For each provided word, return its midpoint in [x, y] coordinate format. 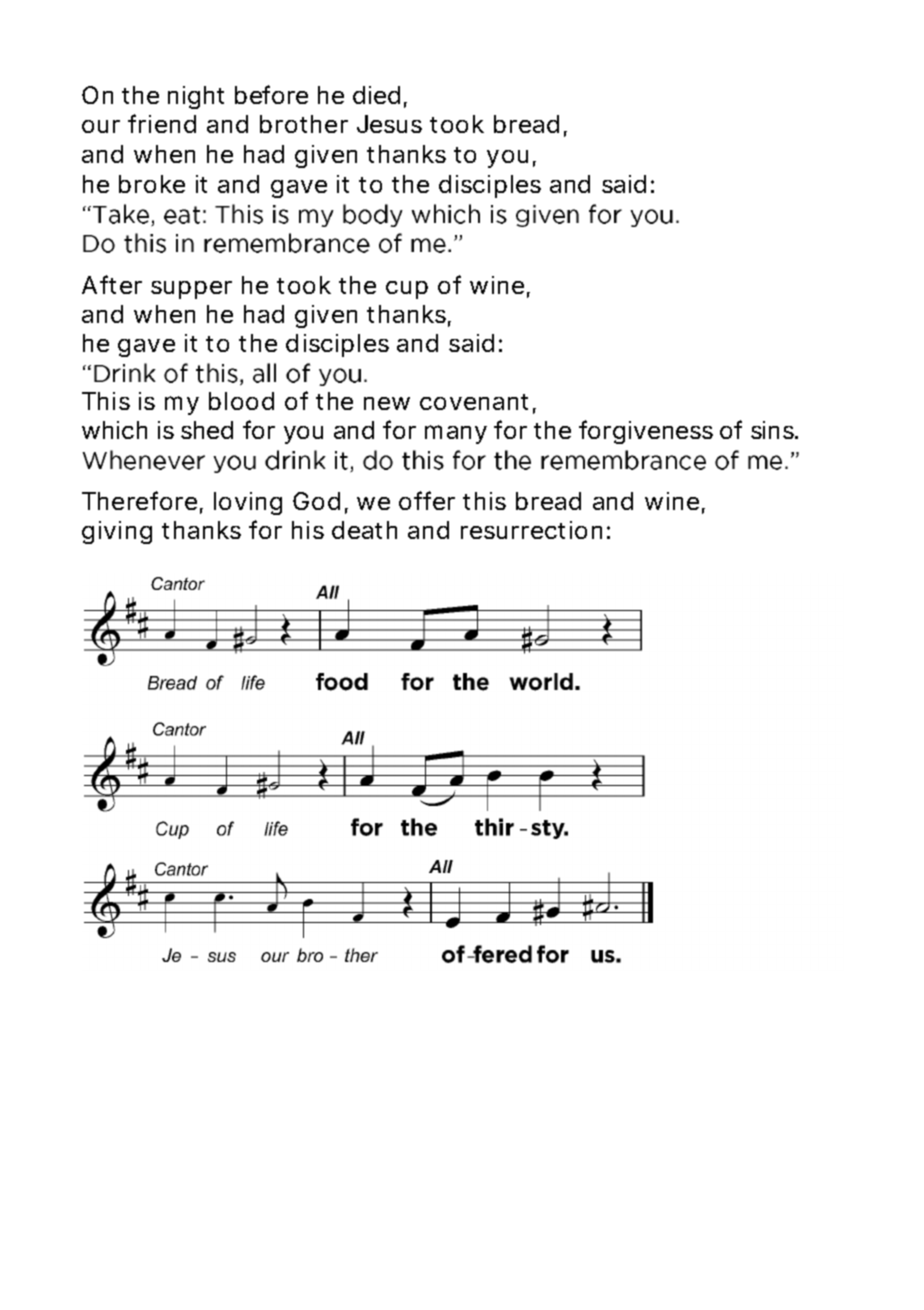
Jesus [389, 124]
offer [427, 500]
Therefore [139, 500]
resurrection [531, 530]
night [196, 97]
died [376, 95]
